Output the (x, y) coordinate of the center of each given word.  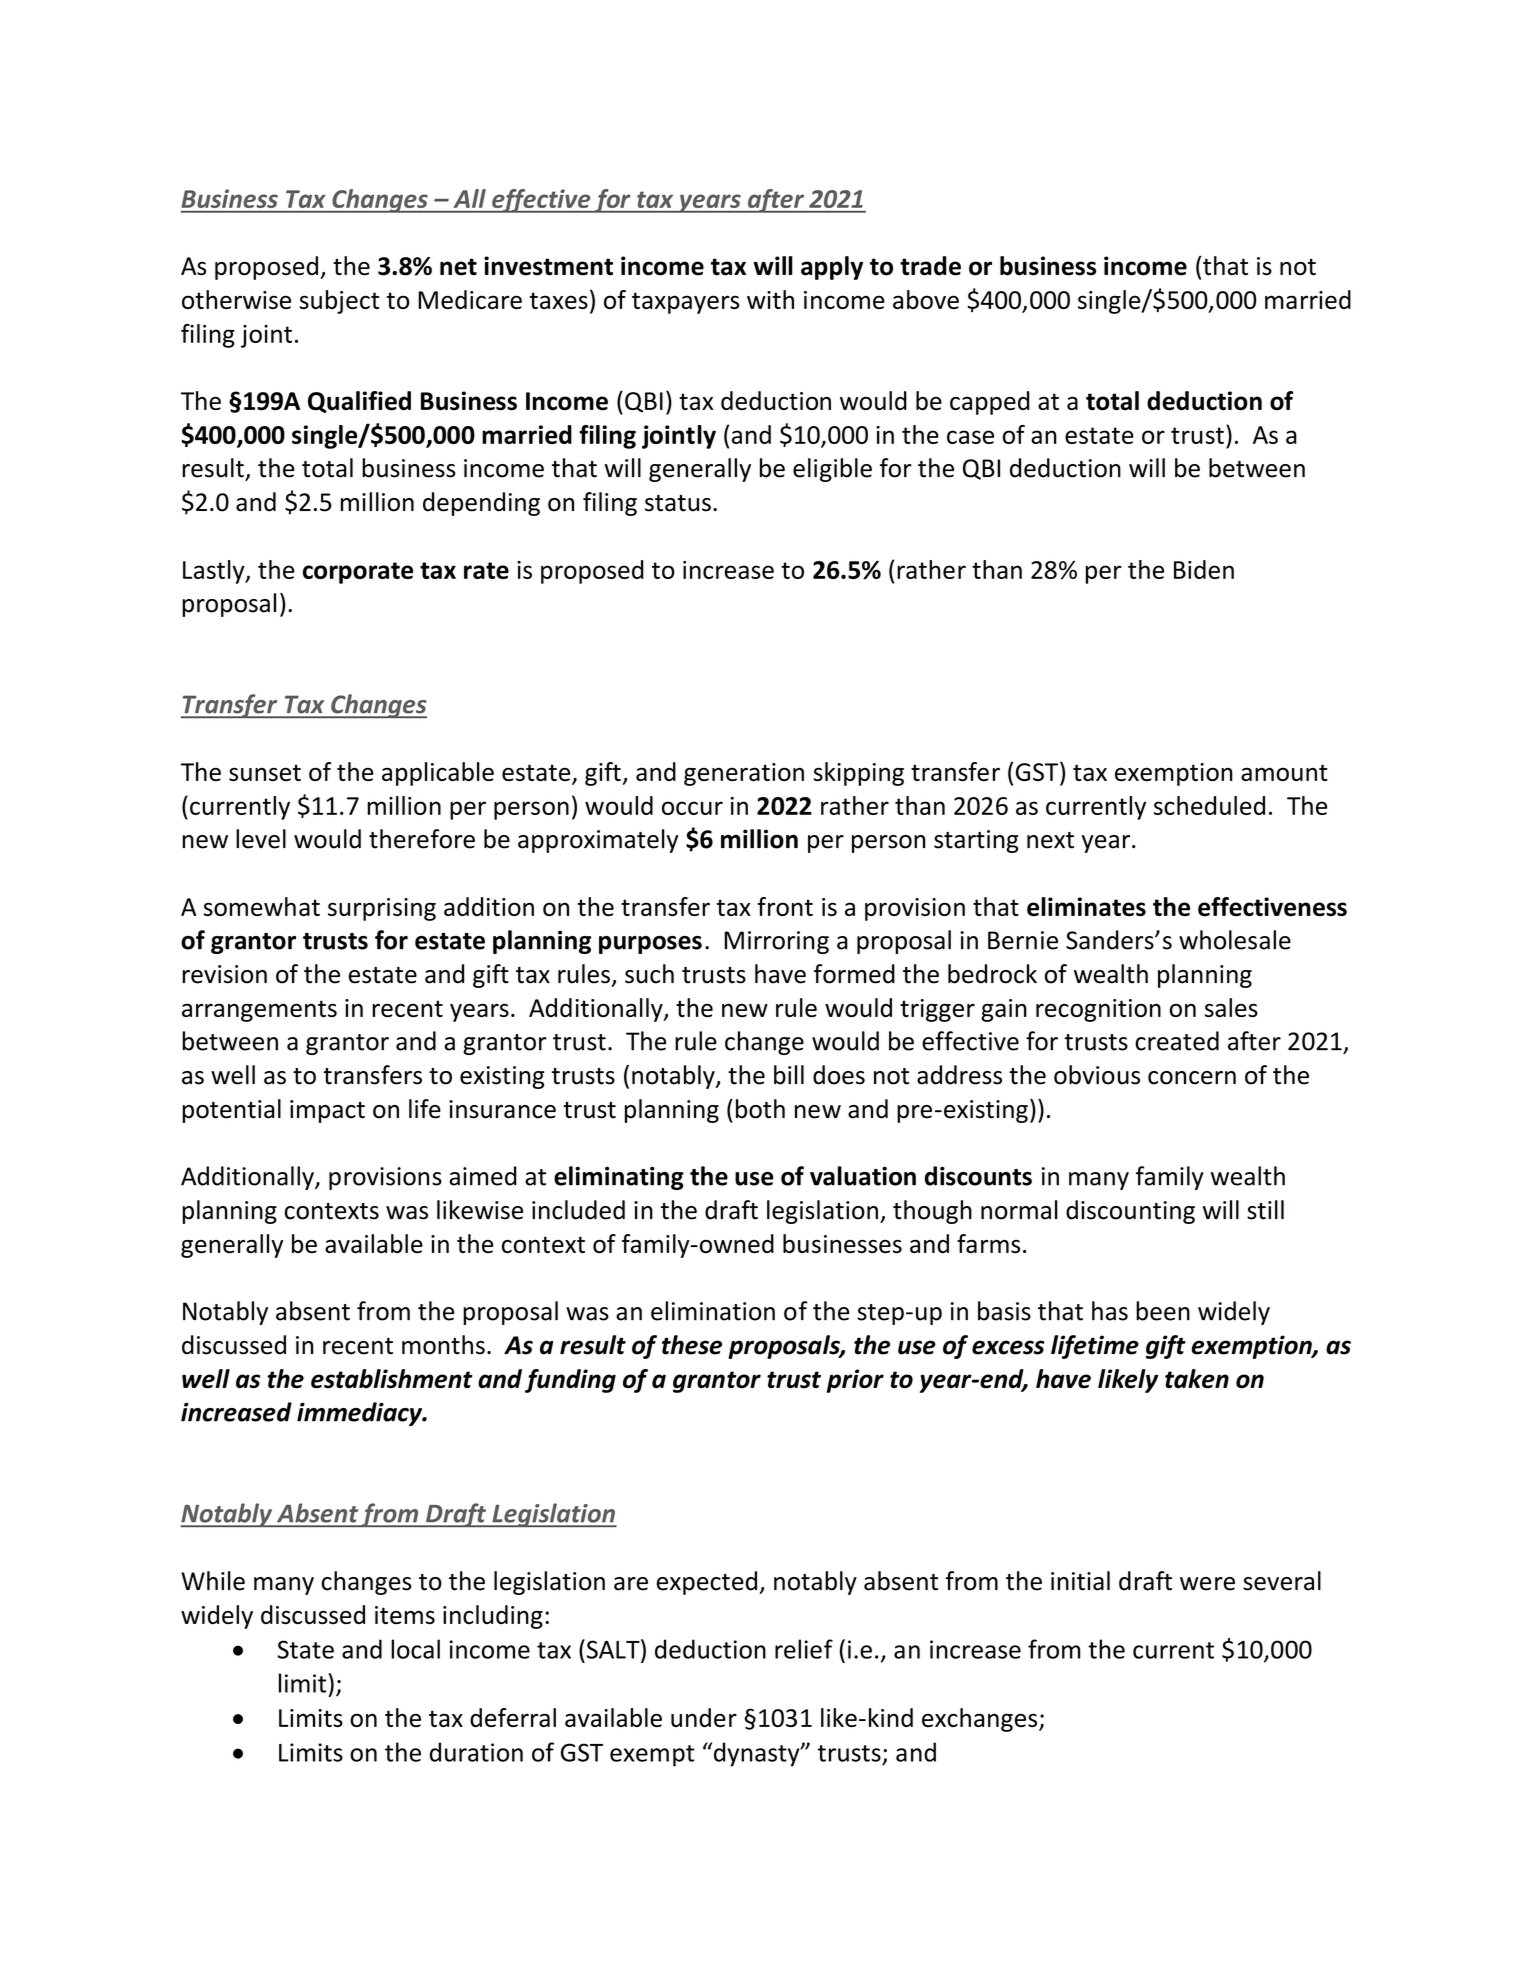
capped (990, 403)
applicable (438, 774)
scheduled (1209, 805)
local (415, 1649)
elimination (713, 1311)
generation (744, 774)
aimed (483, 1176)
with (770, 299)
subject (340, 302)
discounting (1130, 1212)
